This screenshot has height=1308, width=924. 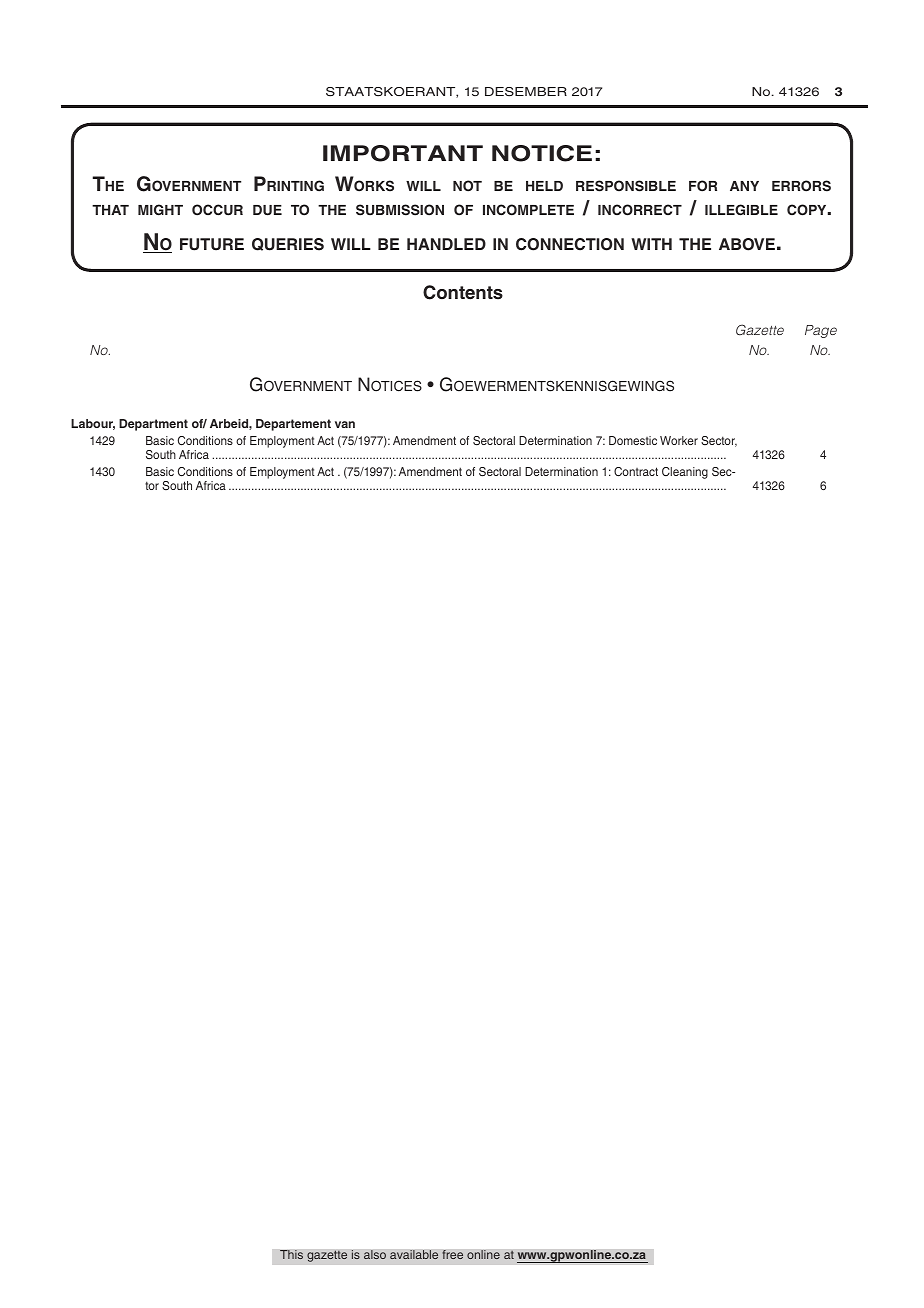 What do you see at coordinates (293, 425) in the screenshot?
I see `Departement` at bounding box center [293, 425].
